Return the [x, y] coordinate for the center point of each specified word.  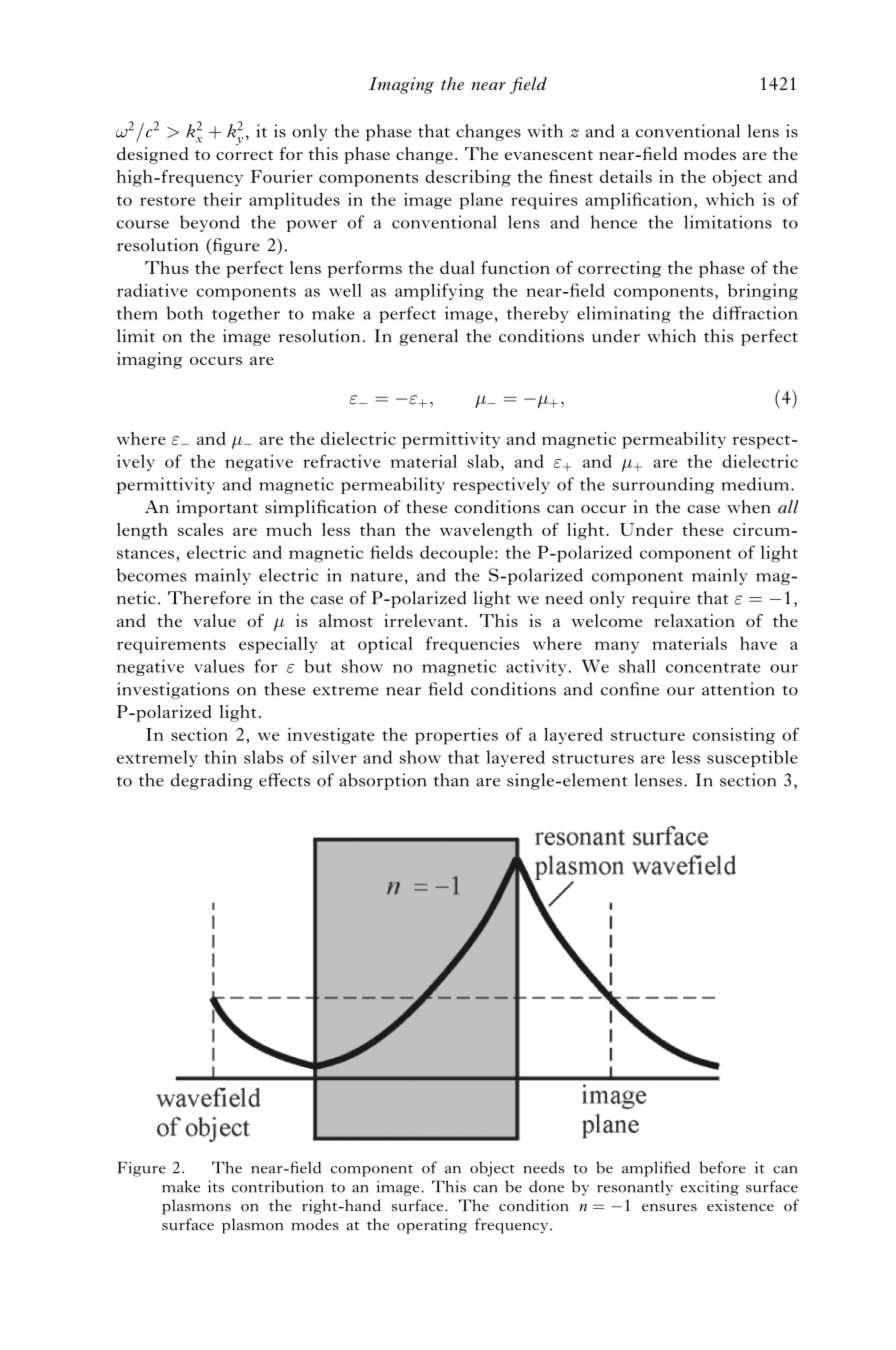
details [626, 176]
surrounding [663, 485]
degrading [212, 781]
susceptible [752, 758]
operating [432, 1226]
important [217, 508]
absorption [382, 781]
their [222, 199]
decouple [456, 553]
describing [468, 178]
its [216, 1186]
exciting [710, 1188]
